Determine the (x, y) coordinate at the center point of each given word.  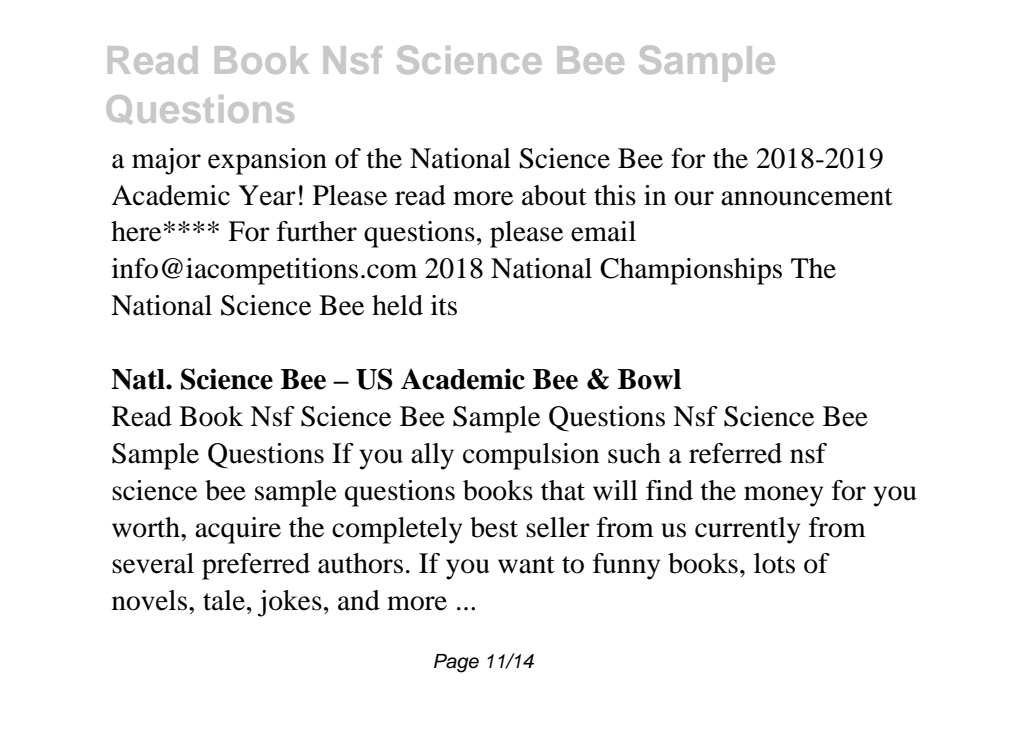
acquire (238, 530)
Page (456, 663)
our (694, 198)
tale (224, 600)
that (563, 490)
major (166, 161)
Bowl (649, 379)
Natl (139, 379)
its (444, 305)
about (554, 195)
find (669, 490)
